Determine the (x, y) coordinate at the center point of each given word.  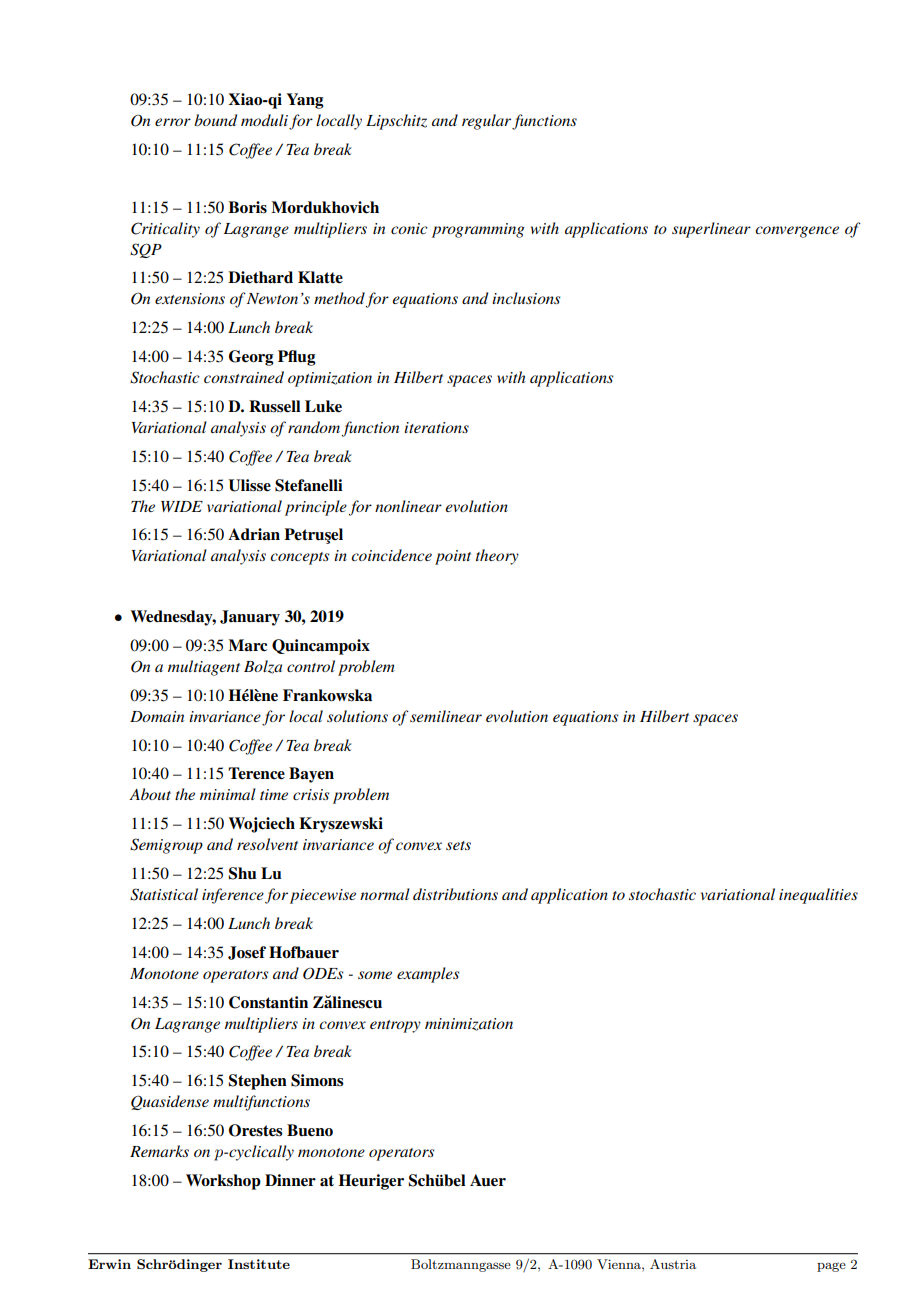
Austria (673, 1264)
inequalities (818, 896)
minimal (228, 794)
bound (215, 120)
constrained (244, 377)
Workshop (223, 1182)
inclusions (526, 298)
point (453, 557)
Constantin (268, 1002)
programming (478, 230)
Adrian (254, 534)
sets (458, 845)
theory (497, 557)
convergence (797, 232)
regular (486, 122)
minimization (469, 1024)
